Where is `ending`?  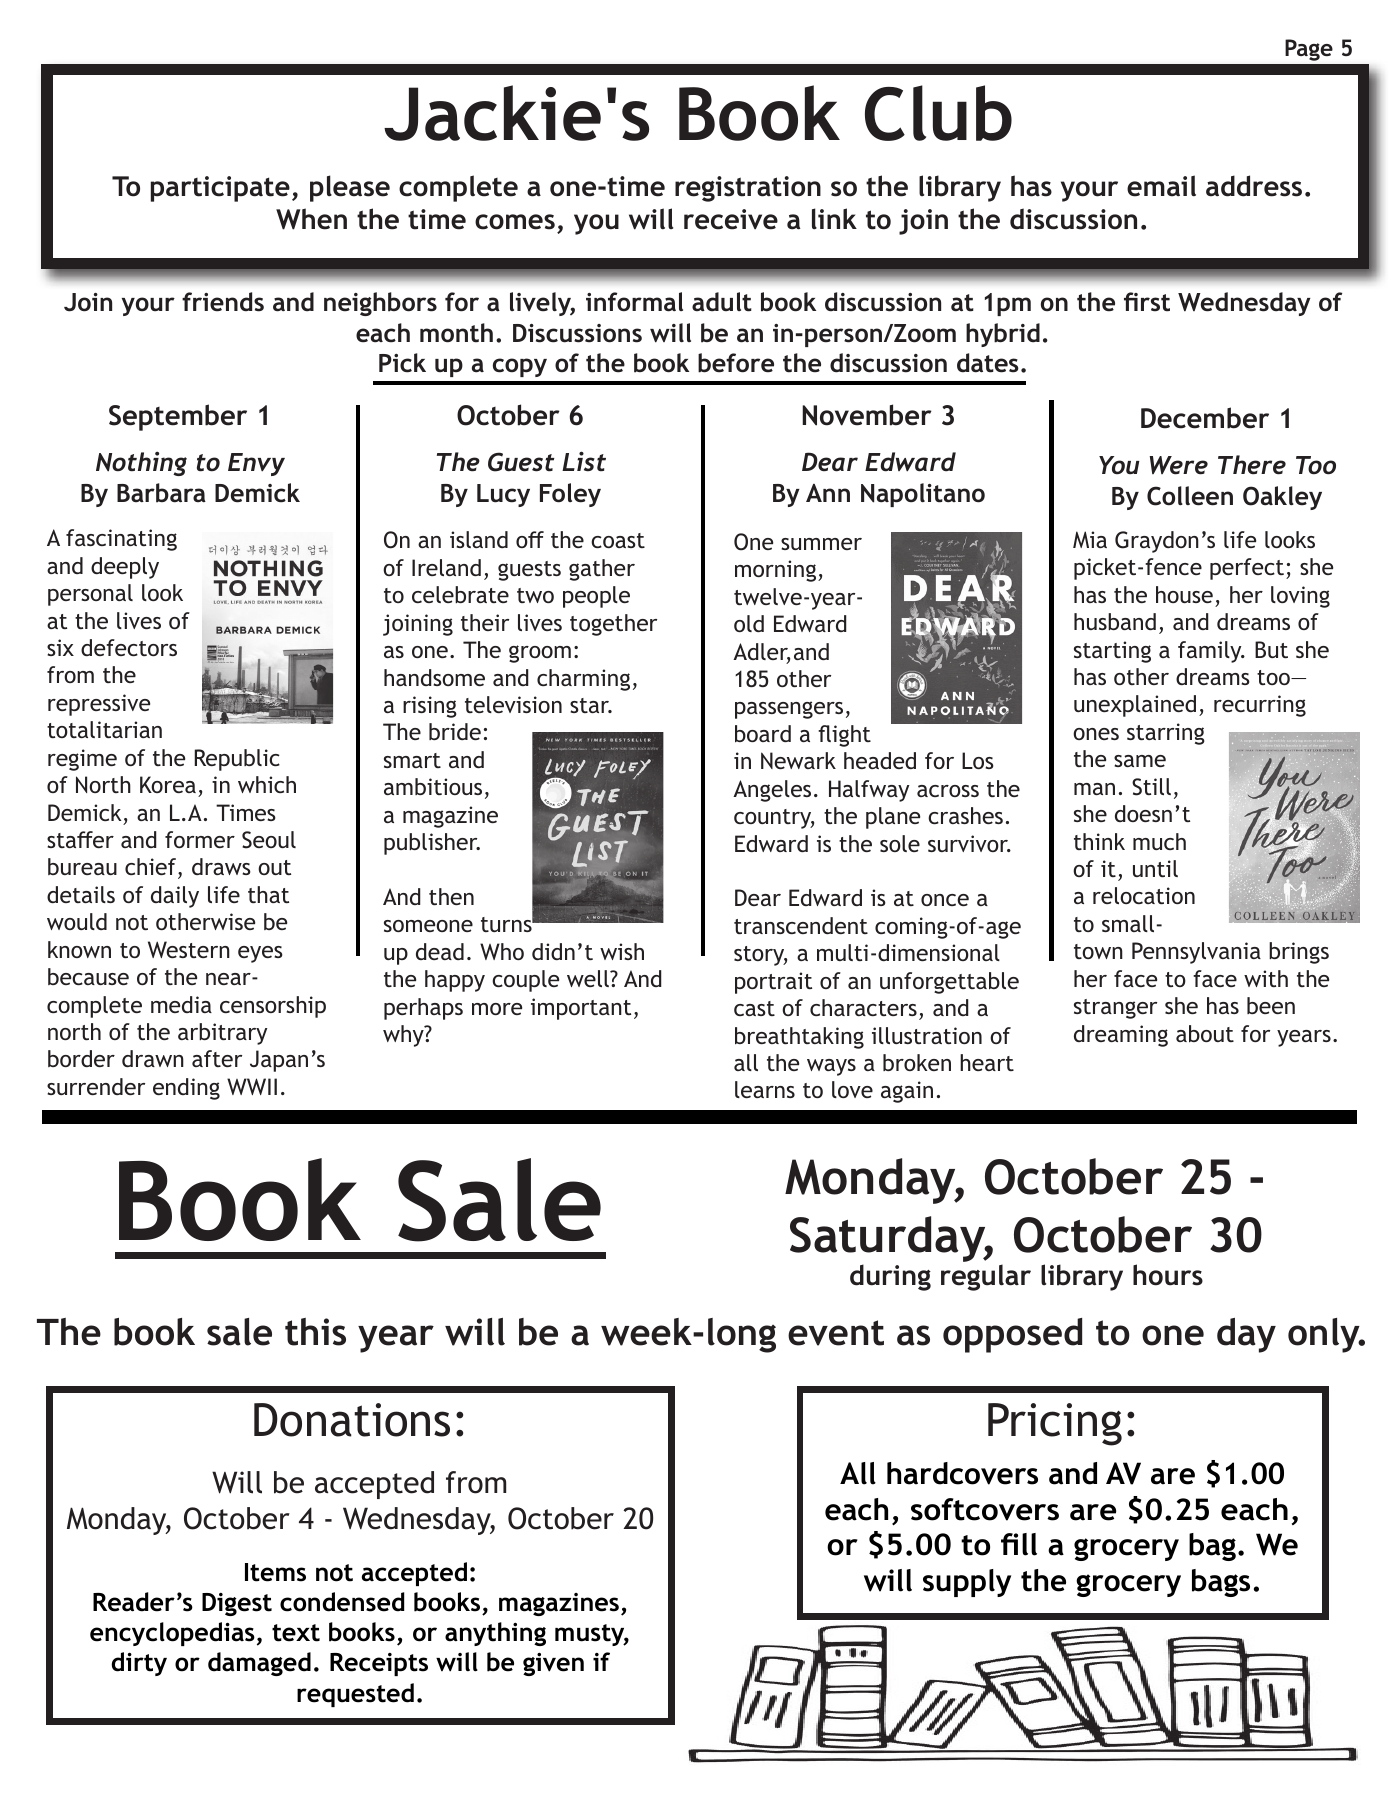
ending is located at coordinates (186, 1089).
